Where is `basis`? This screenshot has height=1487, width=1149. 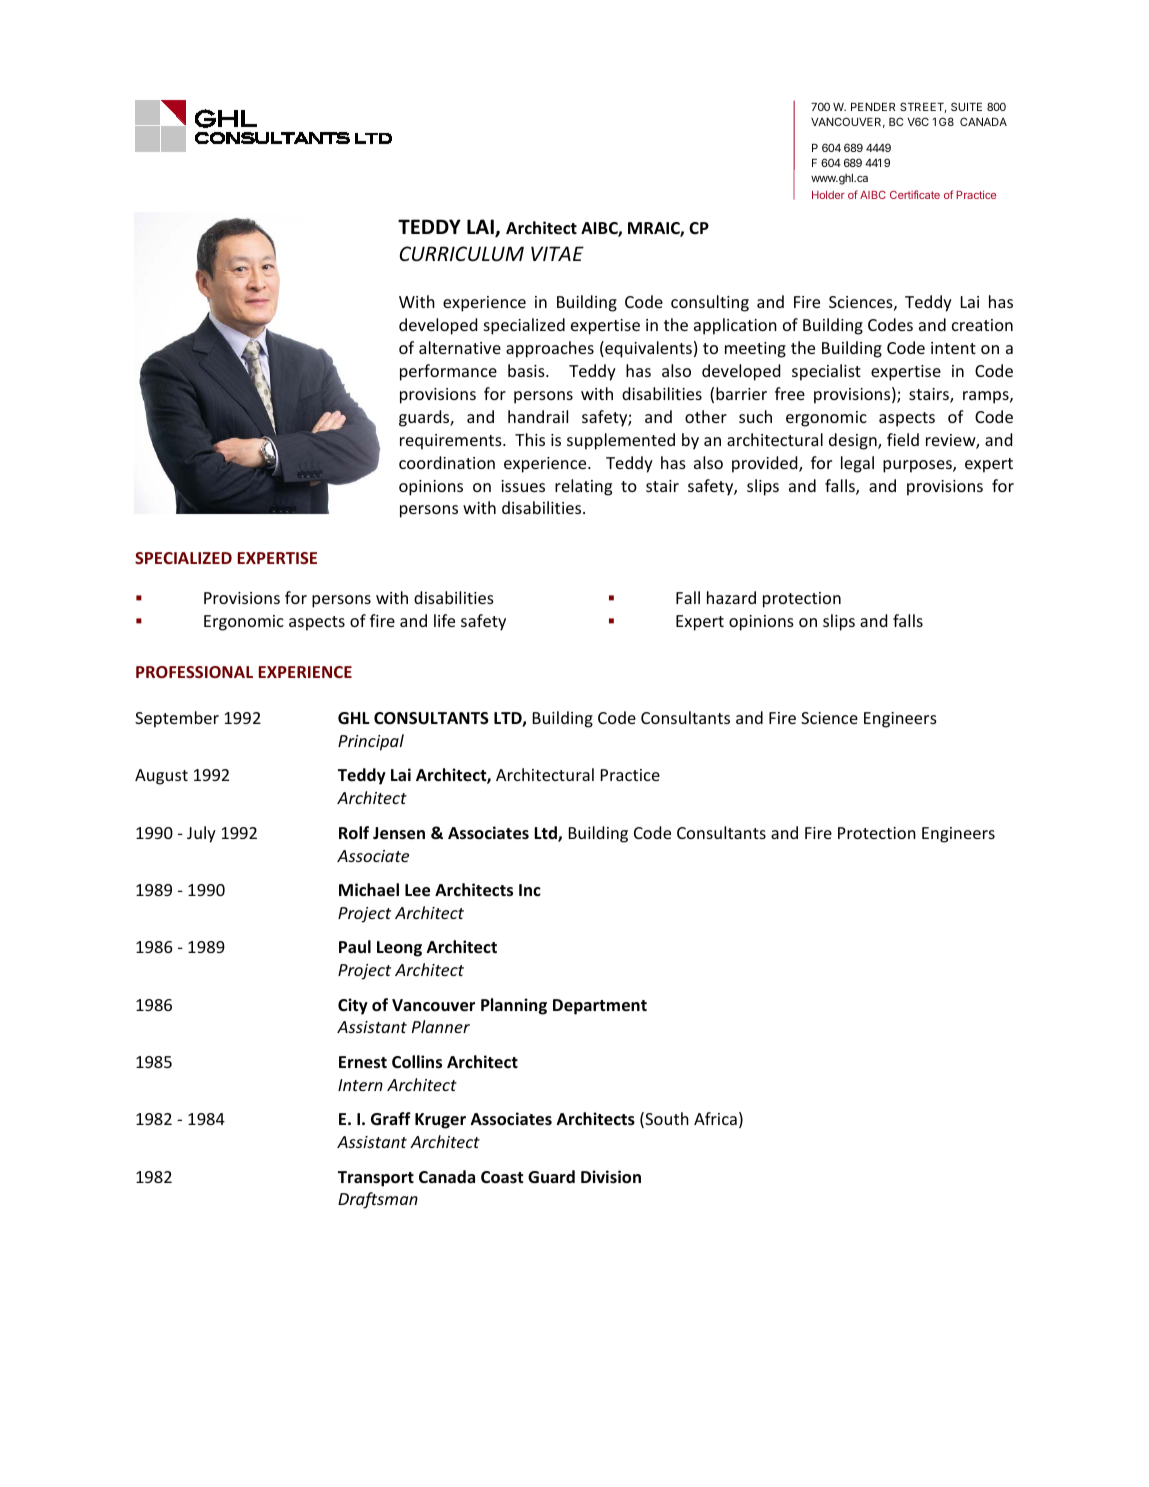 basis is located at coordinates (527, 370).
